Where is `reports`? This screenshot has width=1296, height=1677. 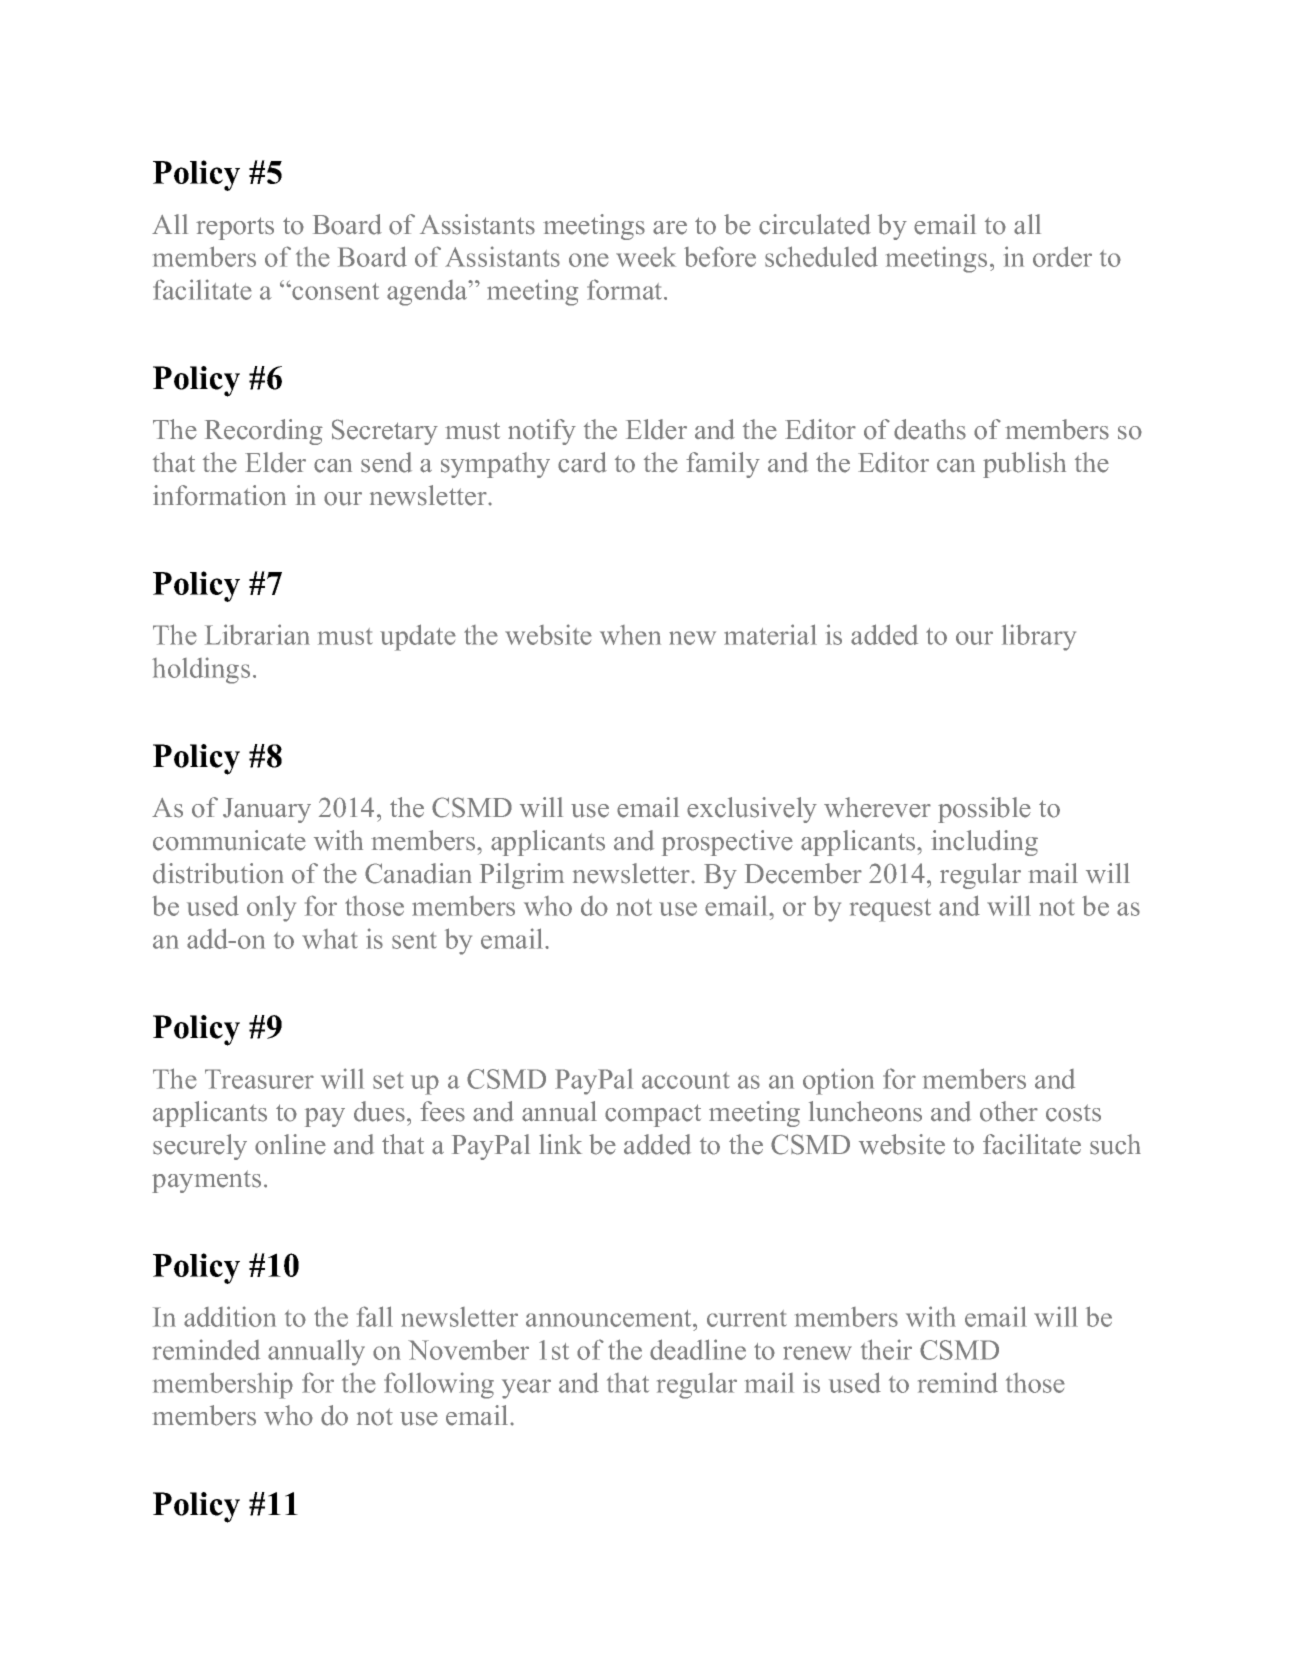
reports is located at coordinates (235, 228).
